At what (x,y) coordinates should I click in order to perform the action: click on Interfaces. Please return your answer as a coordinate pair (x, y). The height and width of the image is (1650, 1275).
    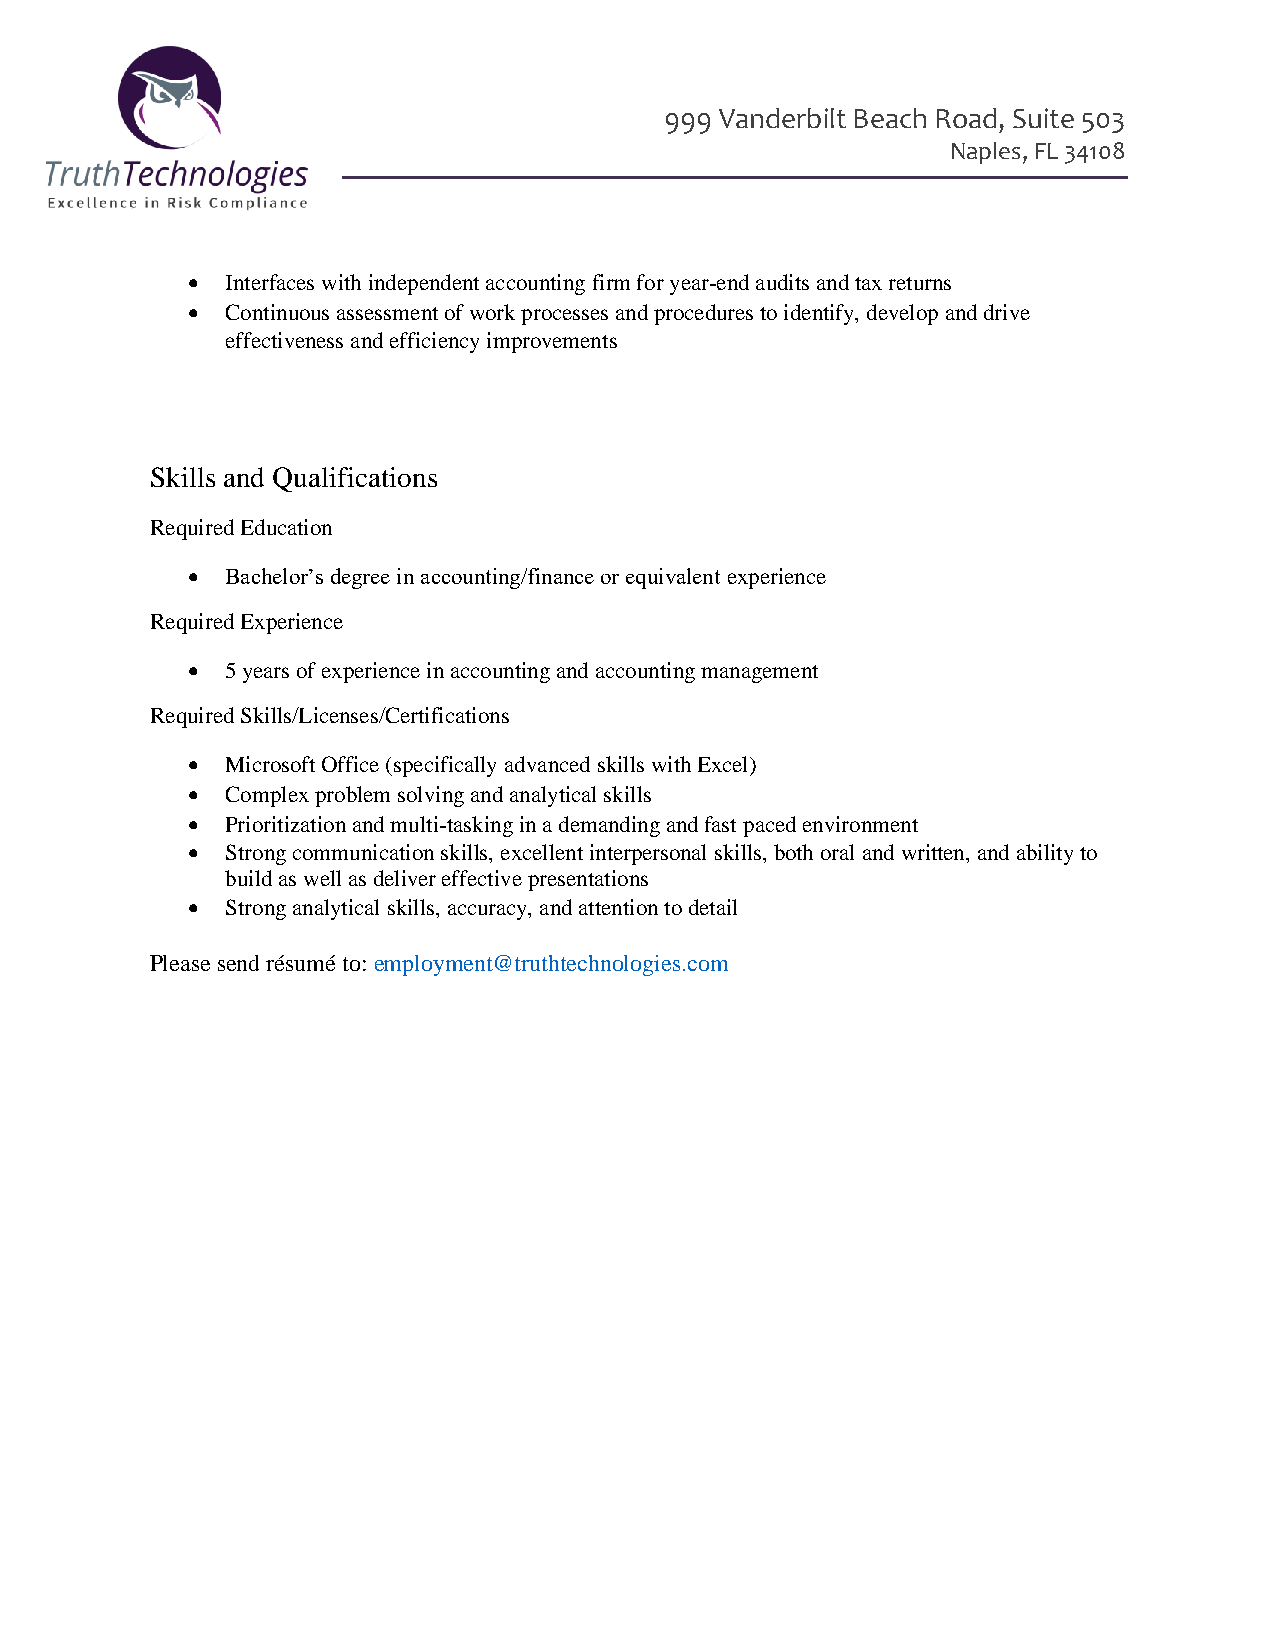
    Looking at the image, I should click on (270, 282).
